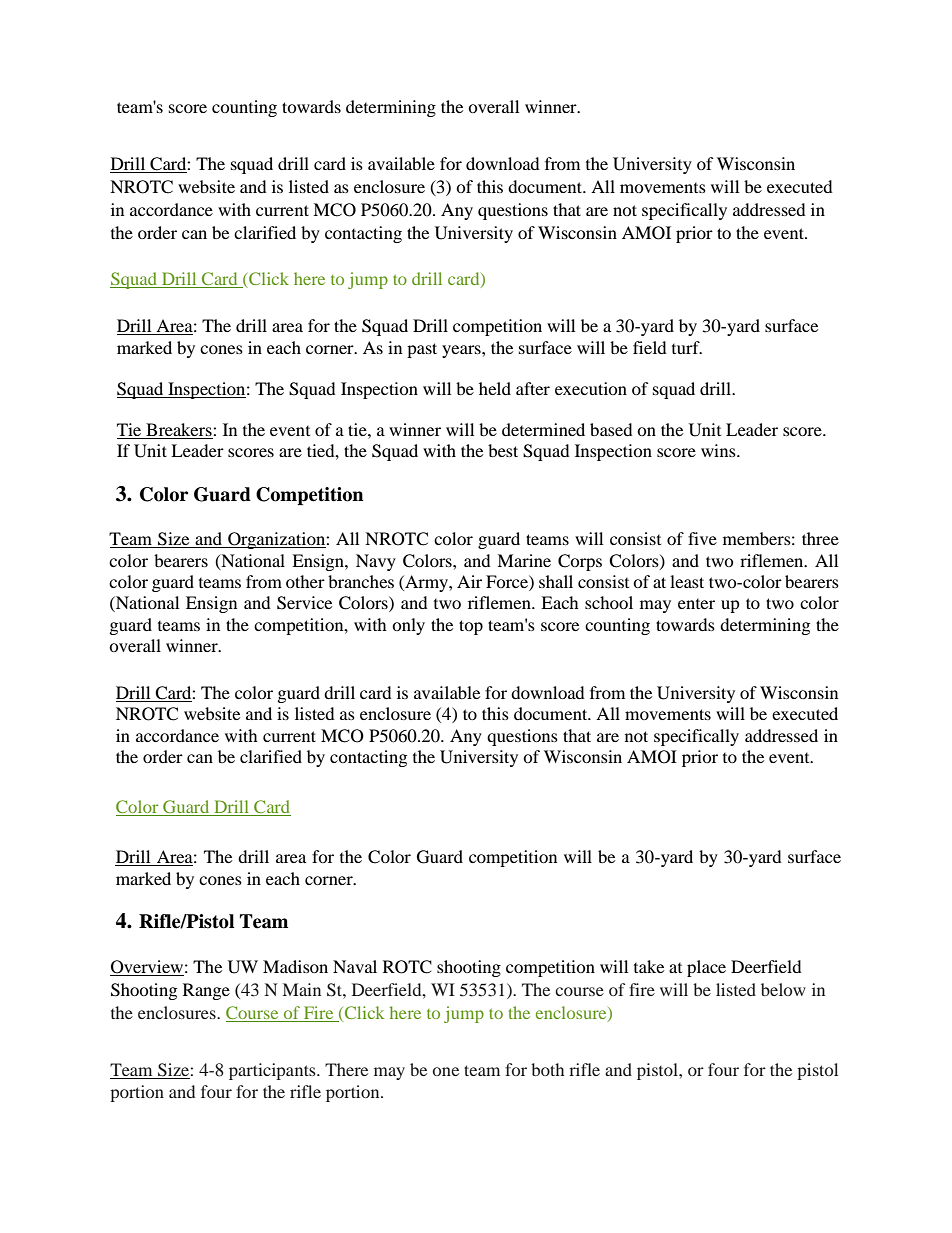  I want to click on enter, so click(696, 604).
